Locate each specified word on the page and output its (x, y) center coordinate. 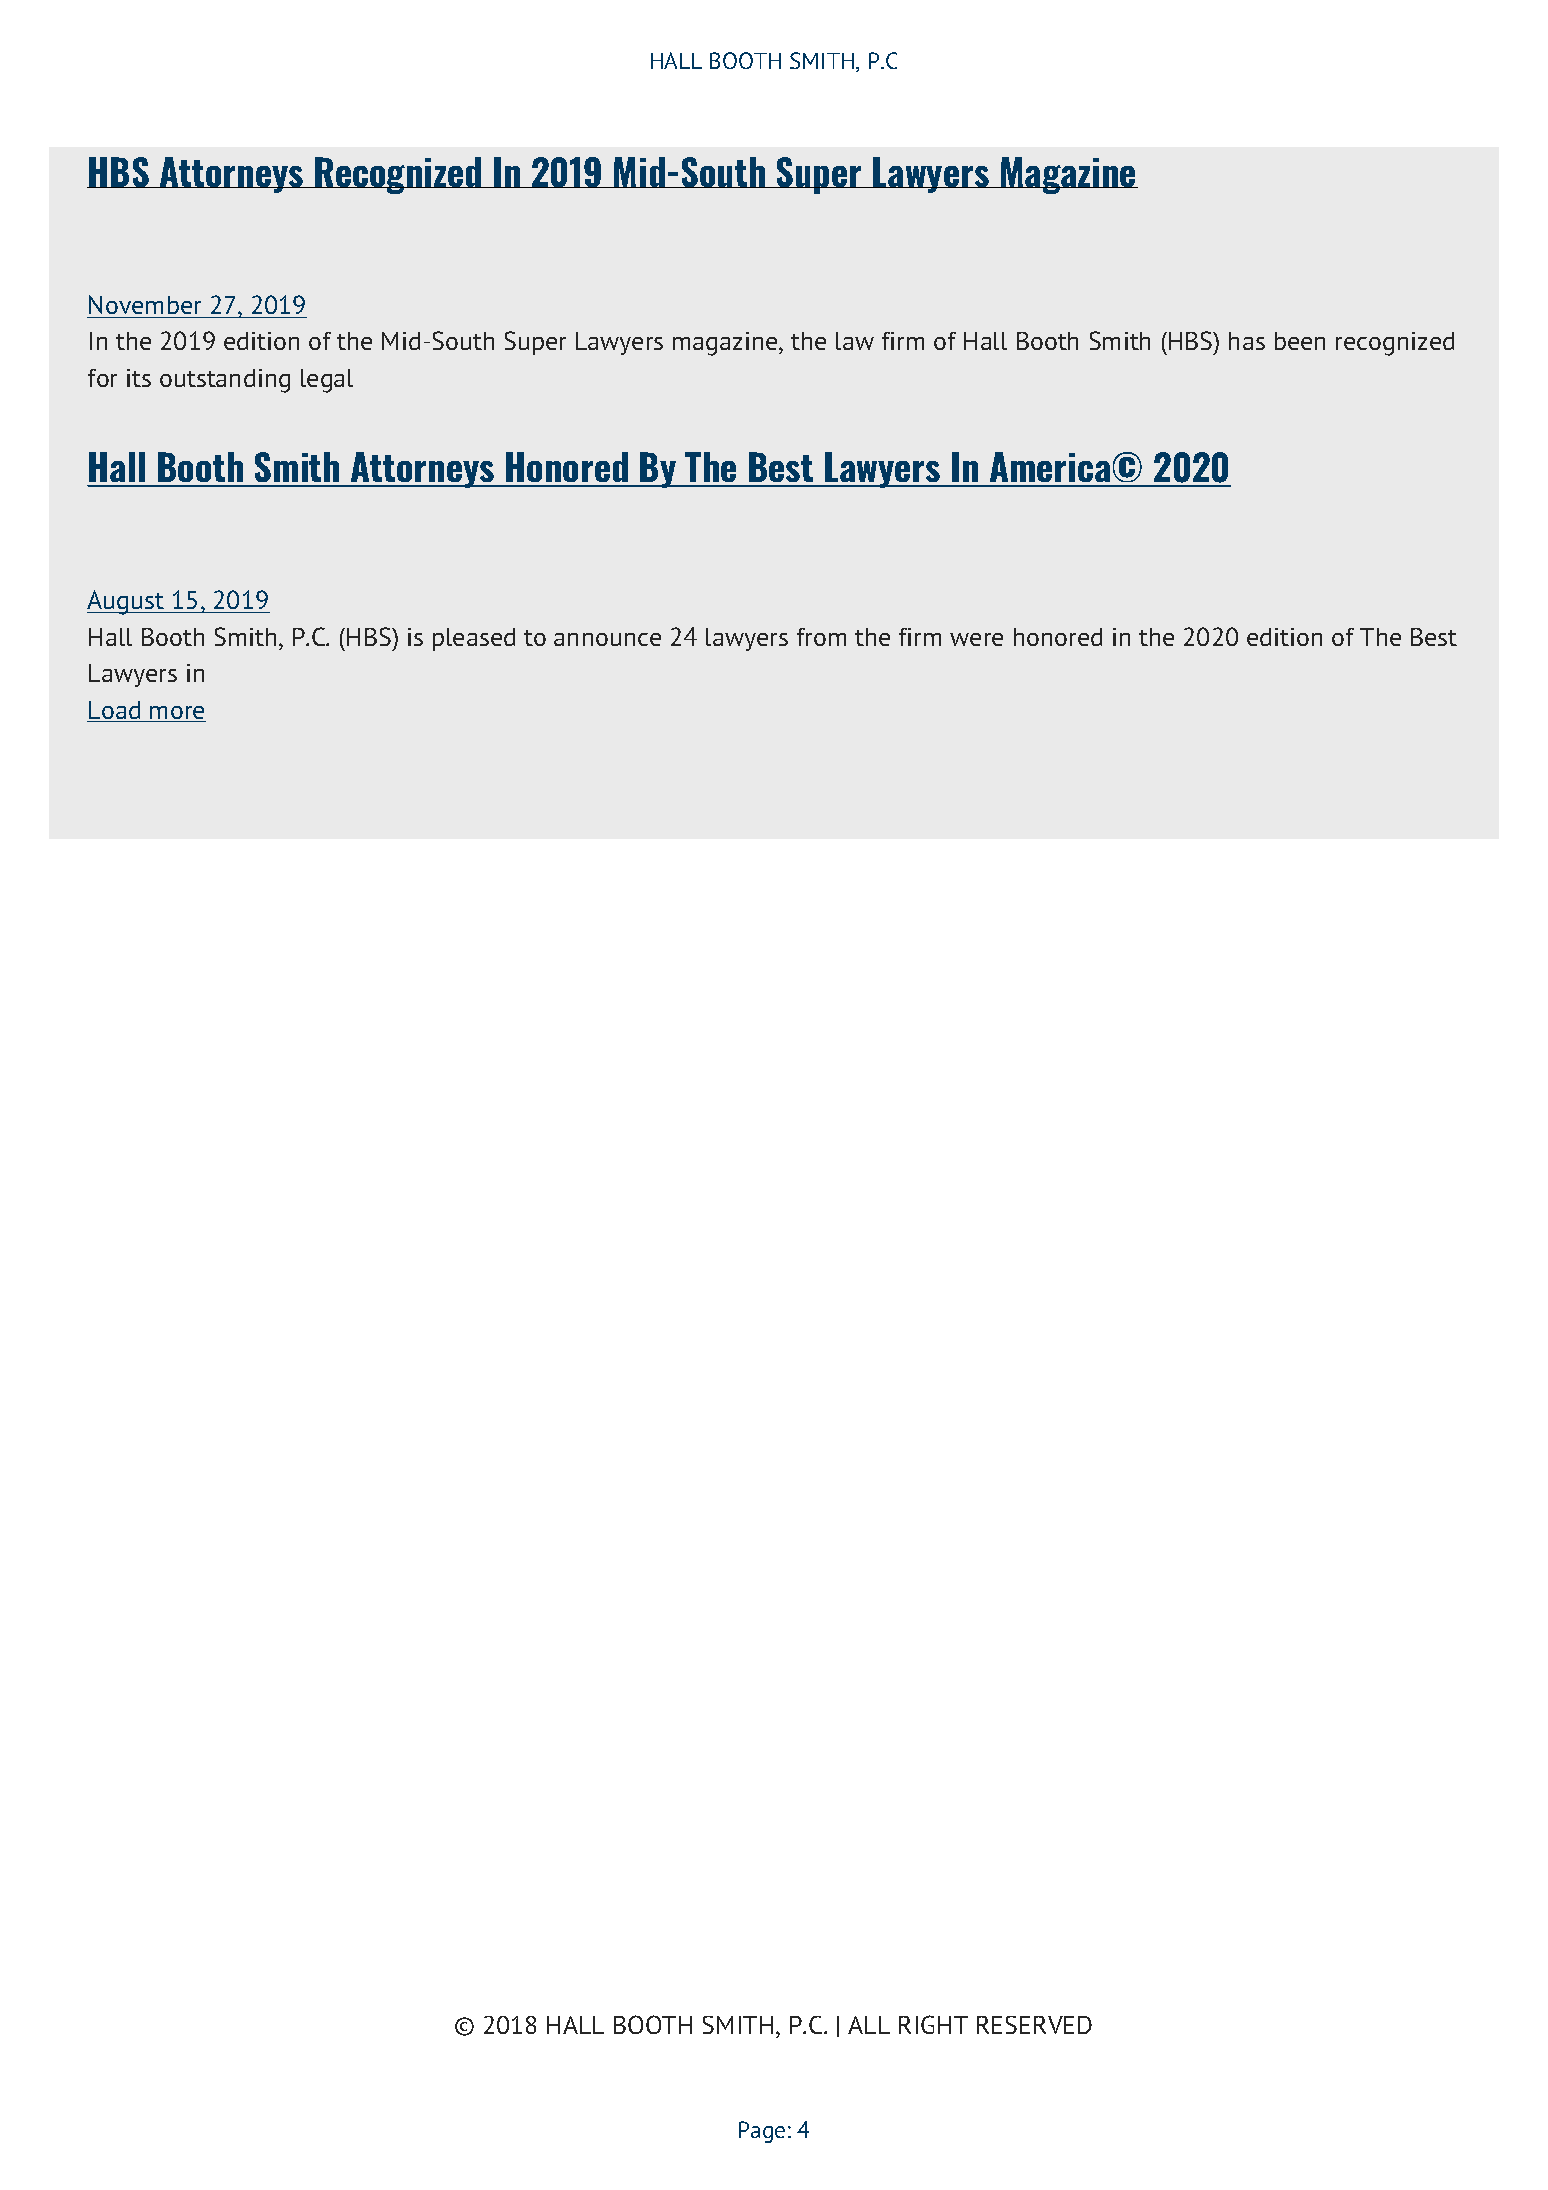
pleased (474, 639)
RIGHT (933, 2024)
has (1247, 341)
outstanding (225, 381)
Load (115, 711)
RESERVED (1034, 2025)
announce (607, 639)
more (177, 714)
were (976, 639)
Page (762, 2132)
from (821, 637)
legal (327, 381)
